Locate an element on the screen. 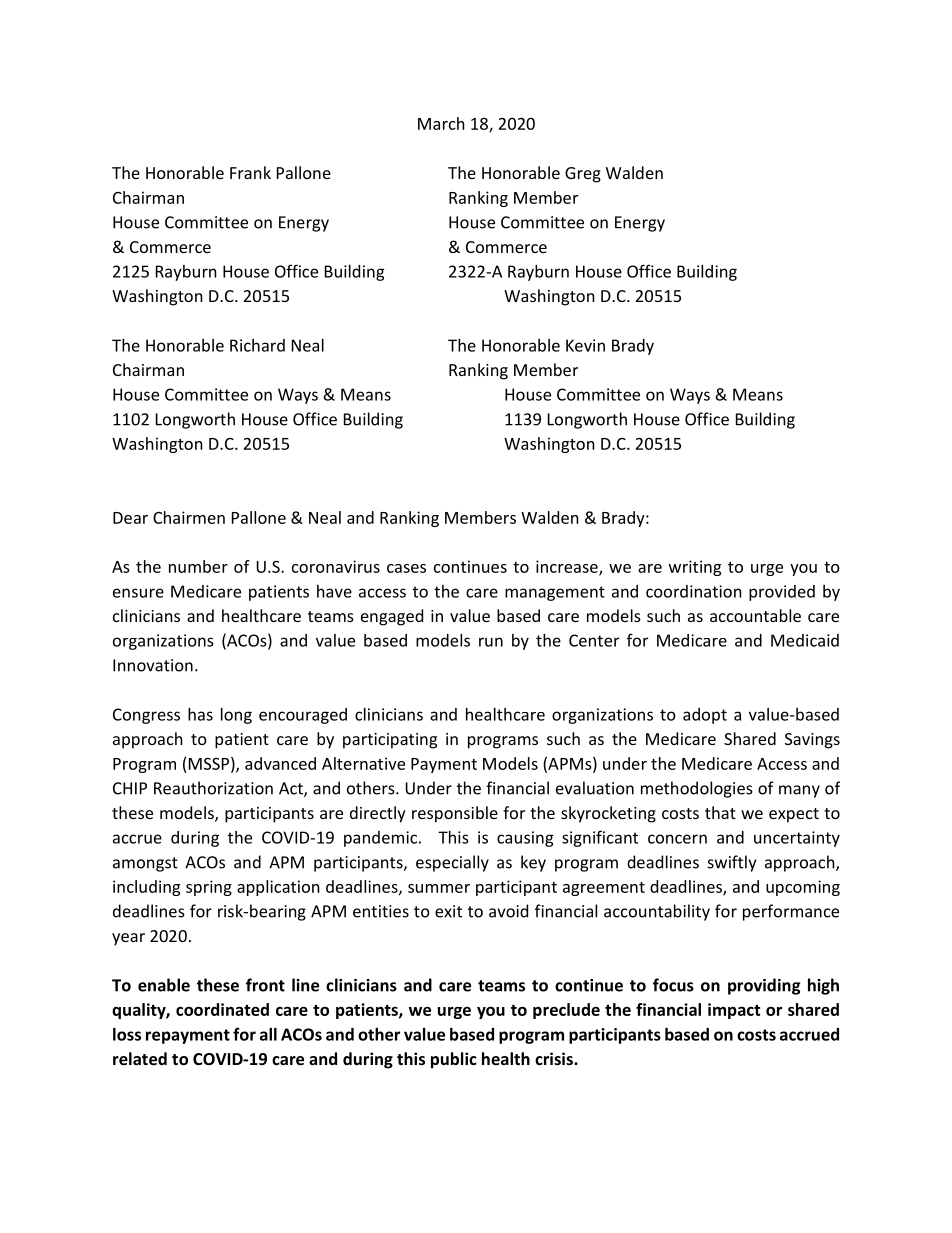 The width and height of the screenshot is (952, 1233). coordinated is located at coordinates (222, 1009).
